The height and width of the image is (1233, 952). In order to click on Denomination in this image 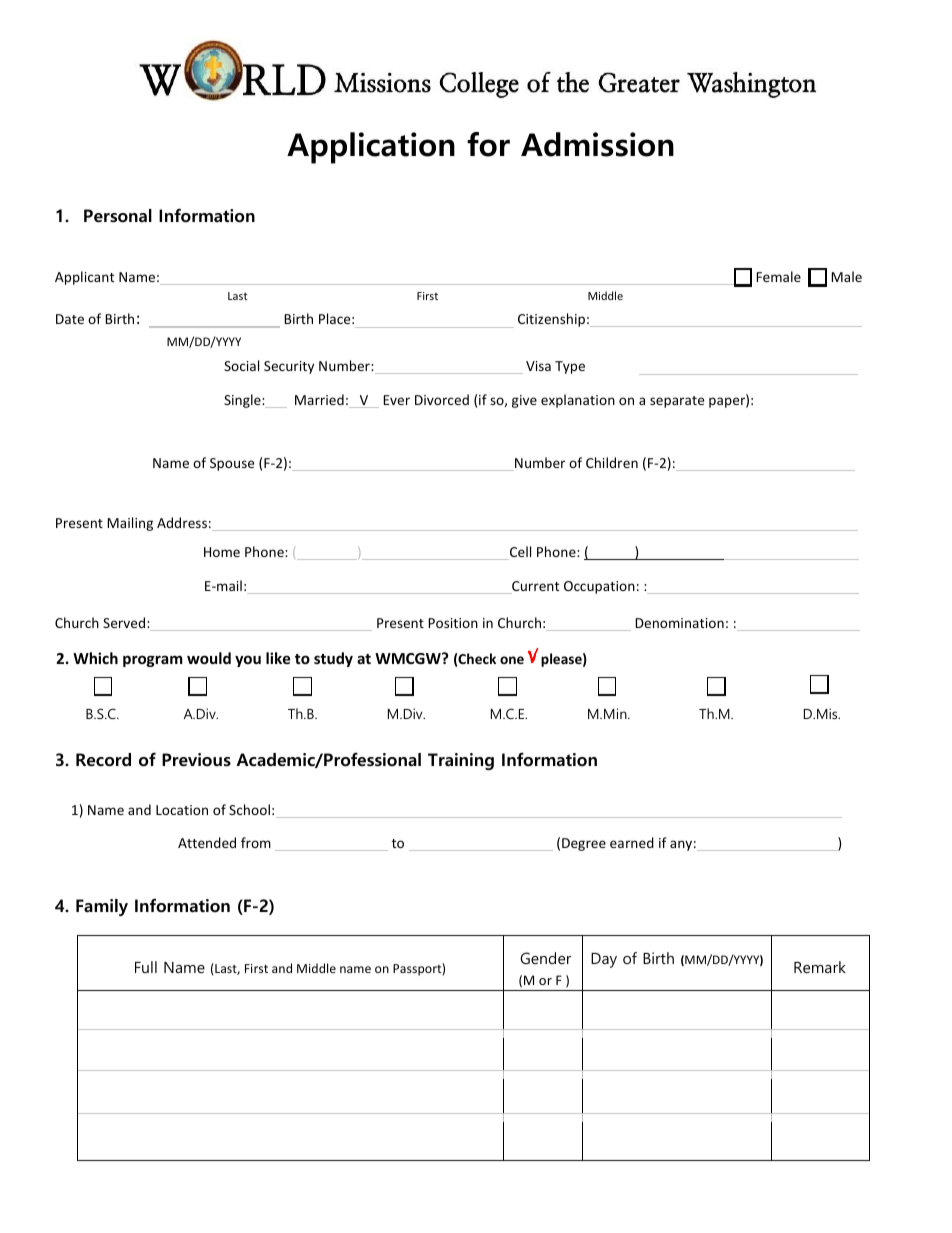, I will do `click(679, 623)`.
